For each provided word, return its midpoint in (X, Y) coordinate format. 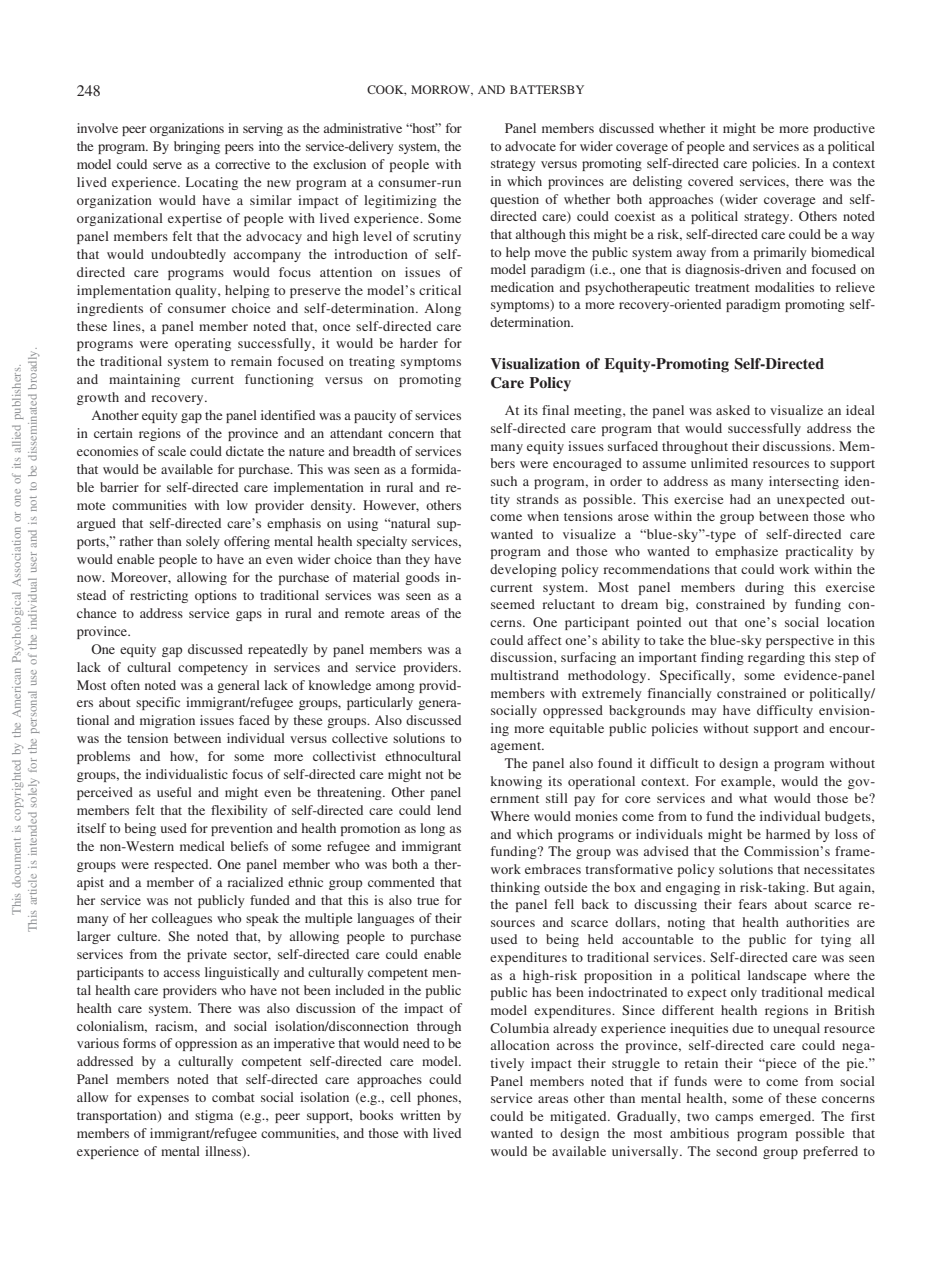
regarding (776, 658)
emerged (787, 1117)
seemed (513, 604)
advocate (530, 146)
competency (213, 669)
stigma (214, 1116)
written (420, 1115)
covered (710, 181)
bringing (197, 147)
